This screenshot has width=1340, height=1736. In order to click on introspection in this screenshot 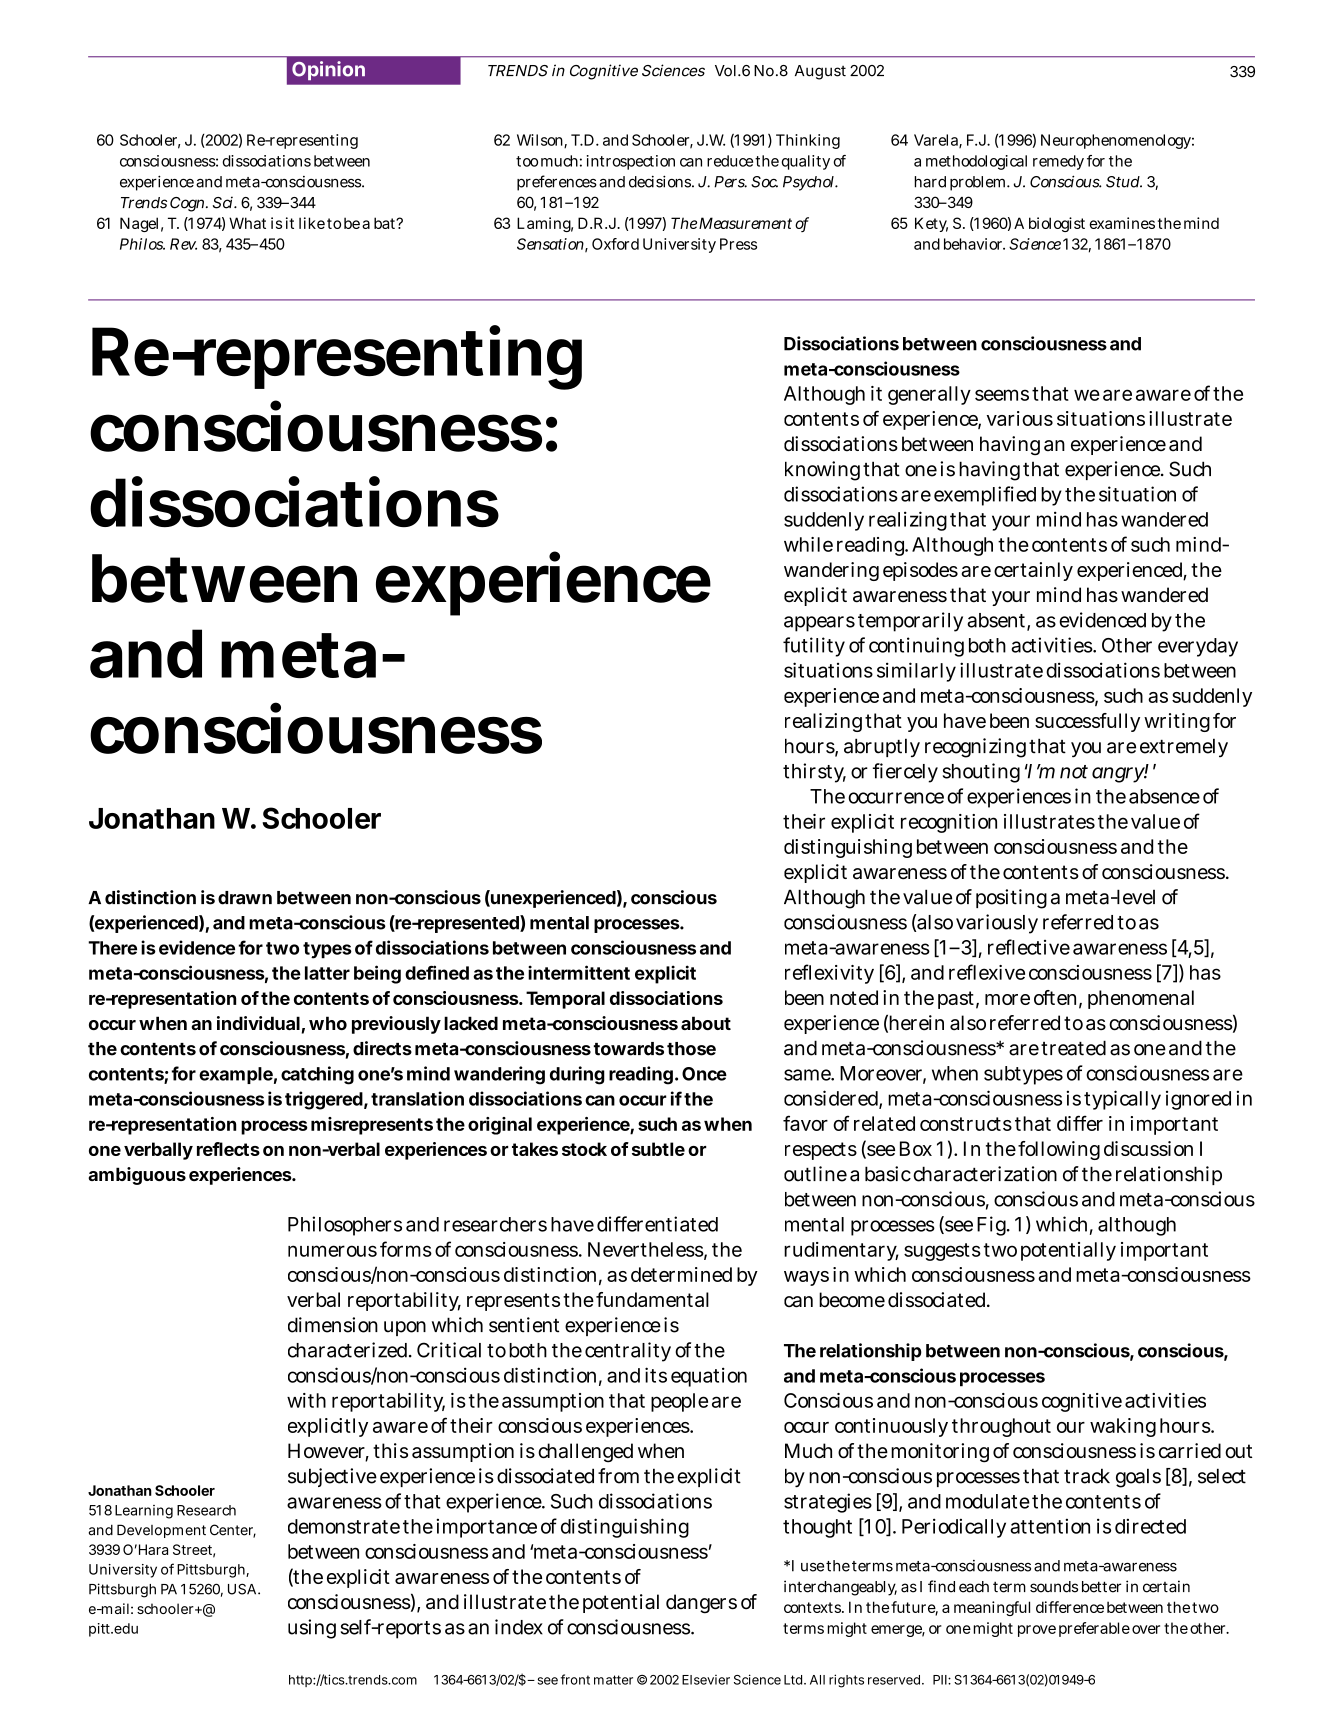, I will do `click(631, 162)`.
